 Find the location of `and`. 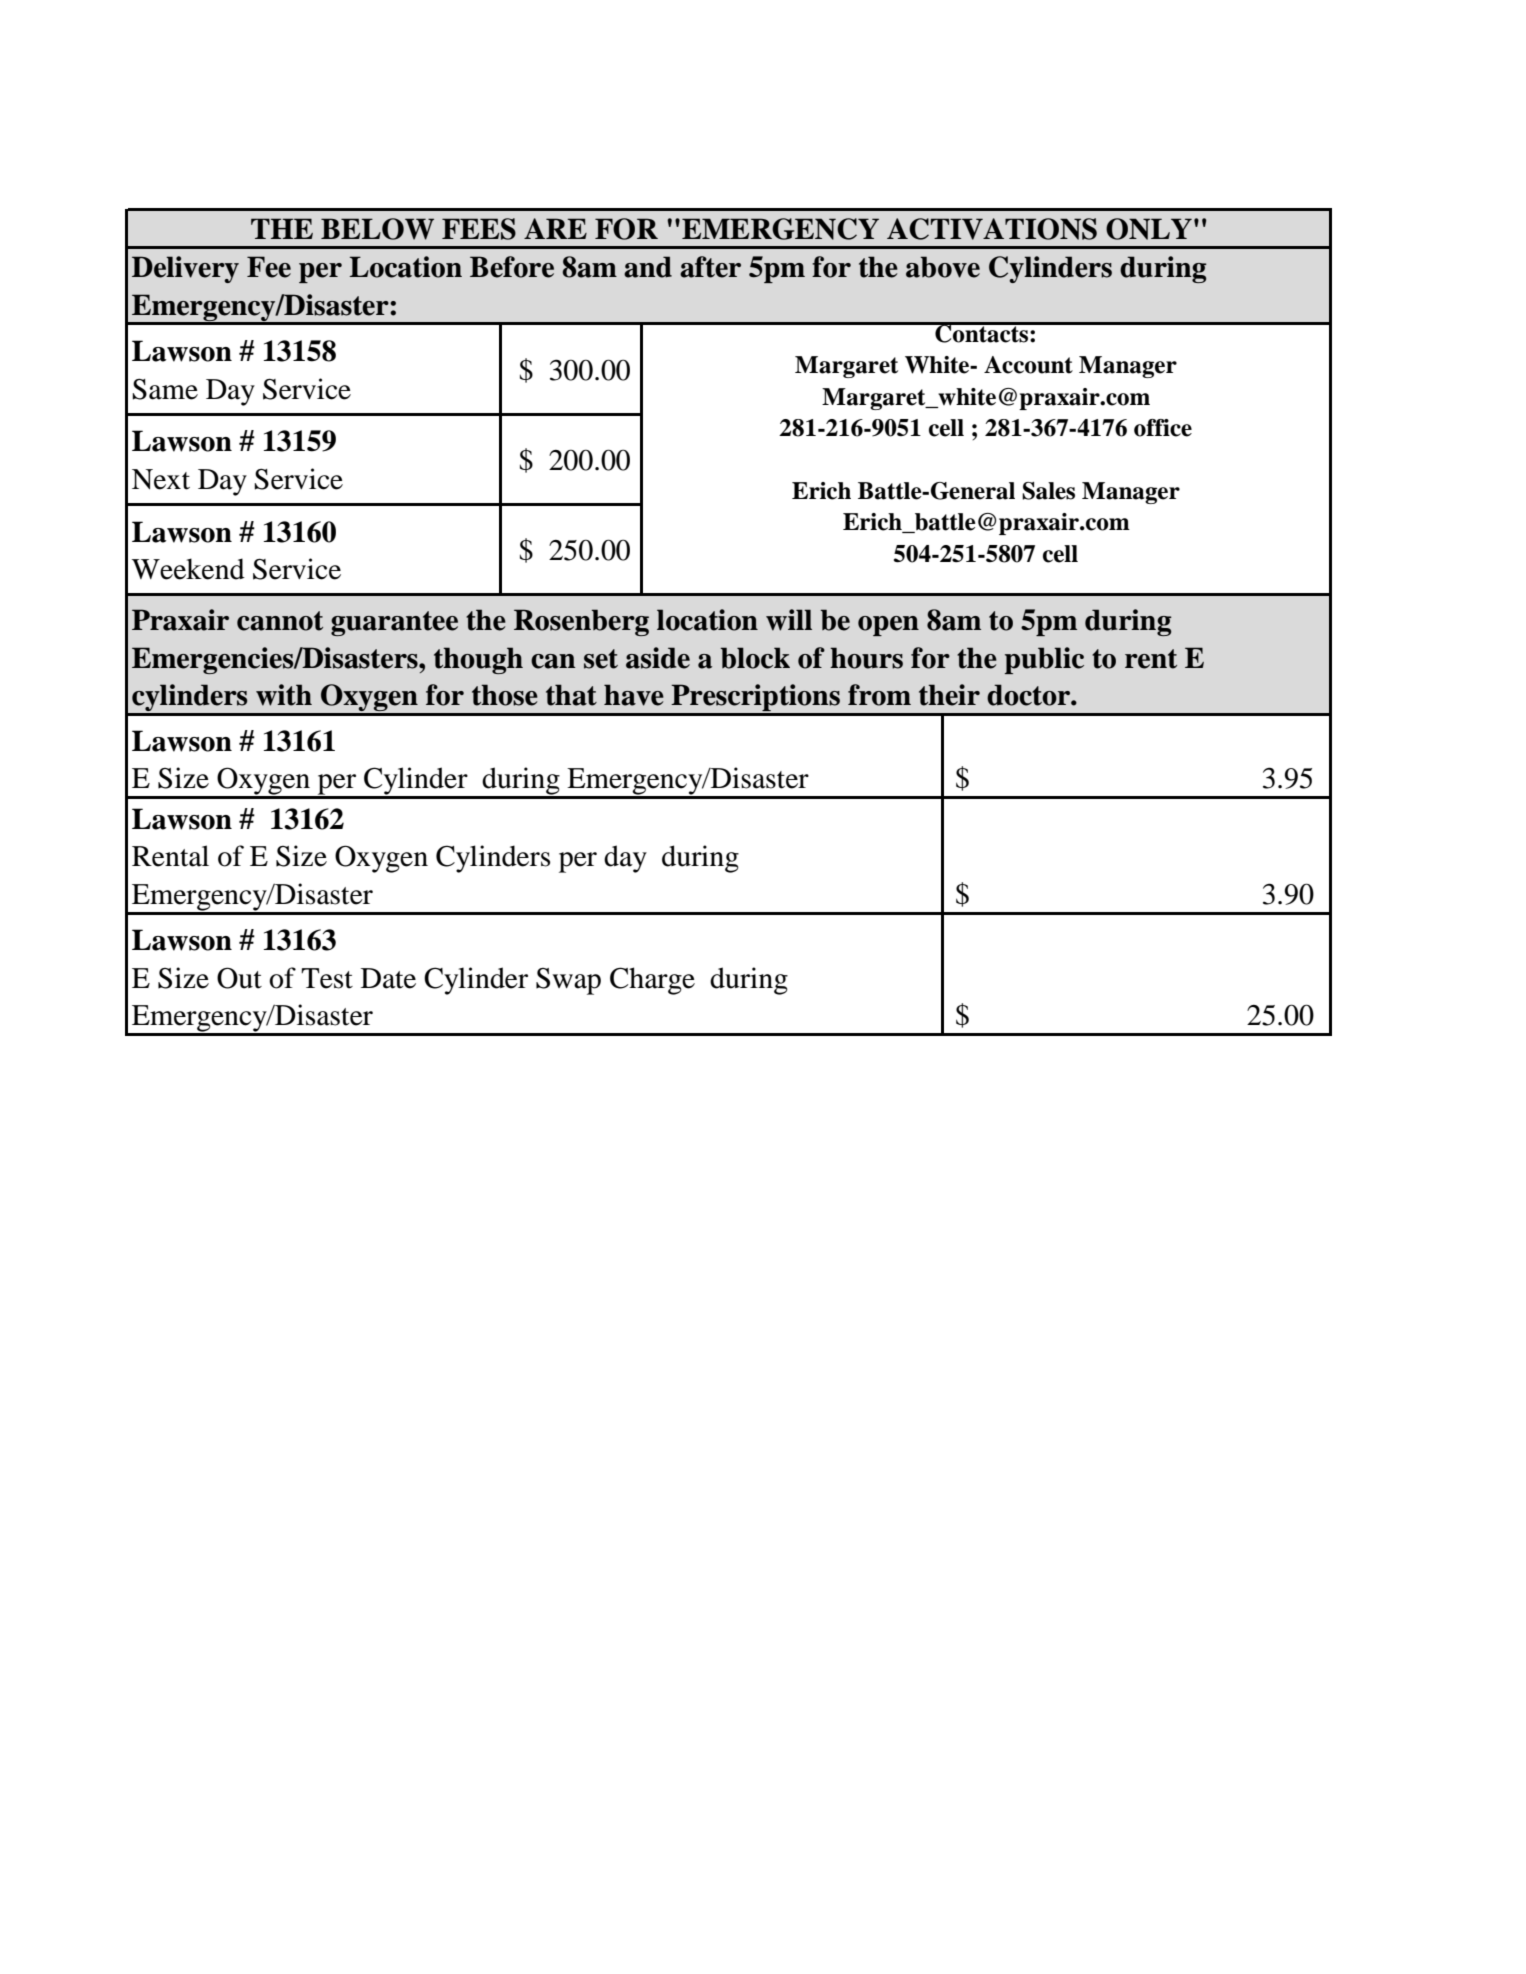

and is located at coordinates (648, 267).
